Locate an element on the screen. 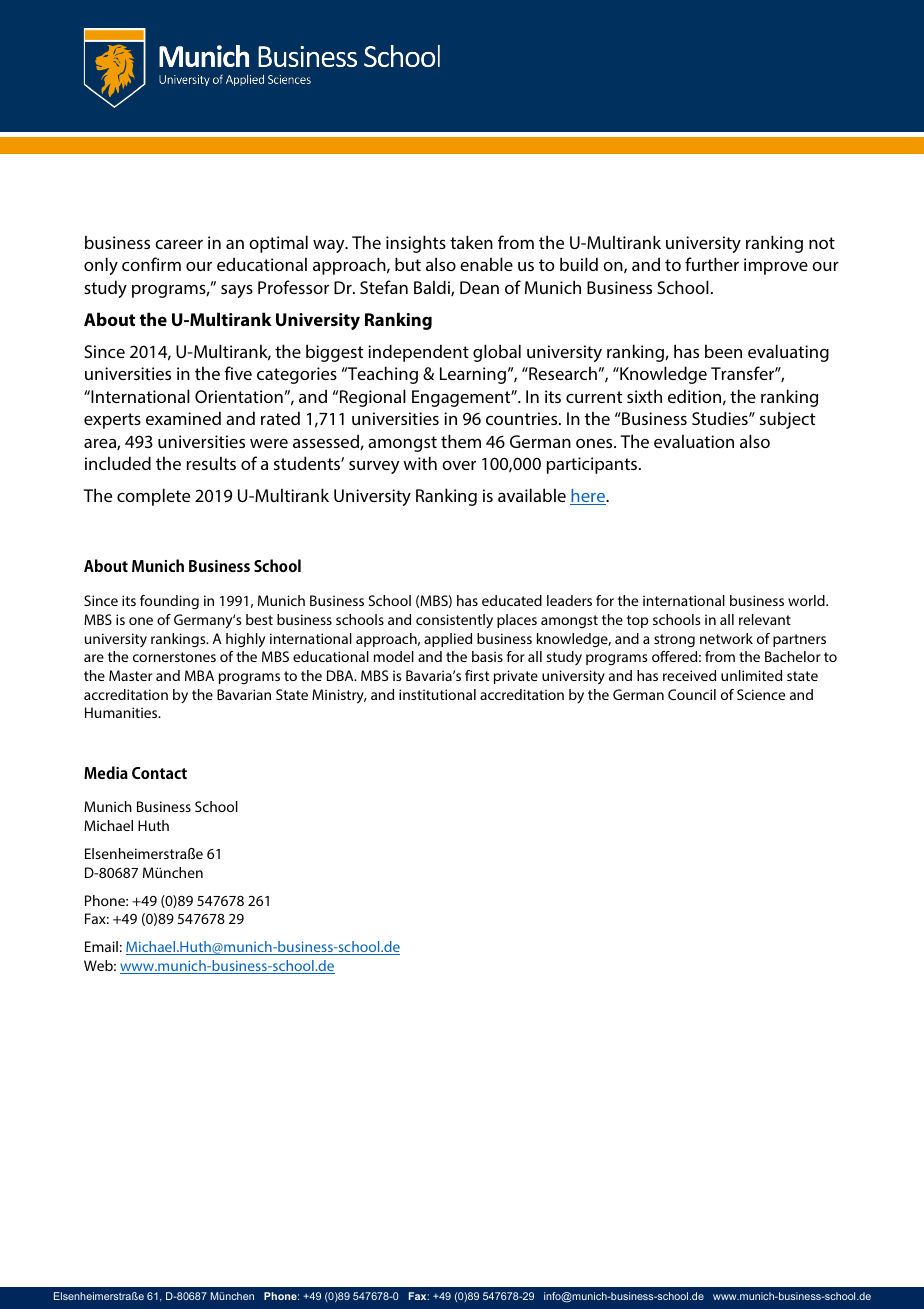  confirm is located at coordinates (151, 264).
